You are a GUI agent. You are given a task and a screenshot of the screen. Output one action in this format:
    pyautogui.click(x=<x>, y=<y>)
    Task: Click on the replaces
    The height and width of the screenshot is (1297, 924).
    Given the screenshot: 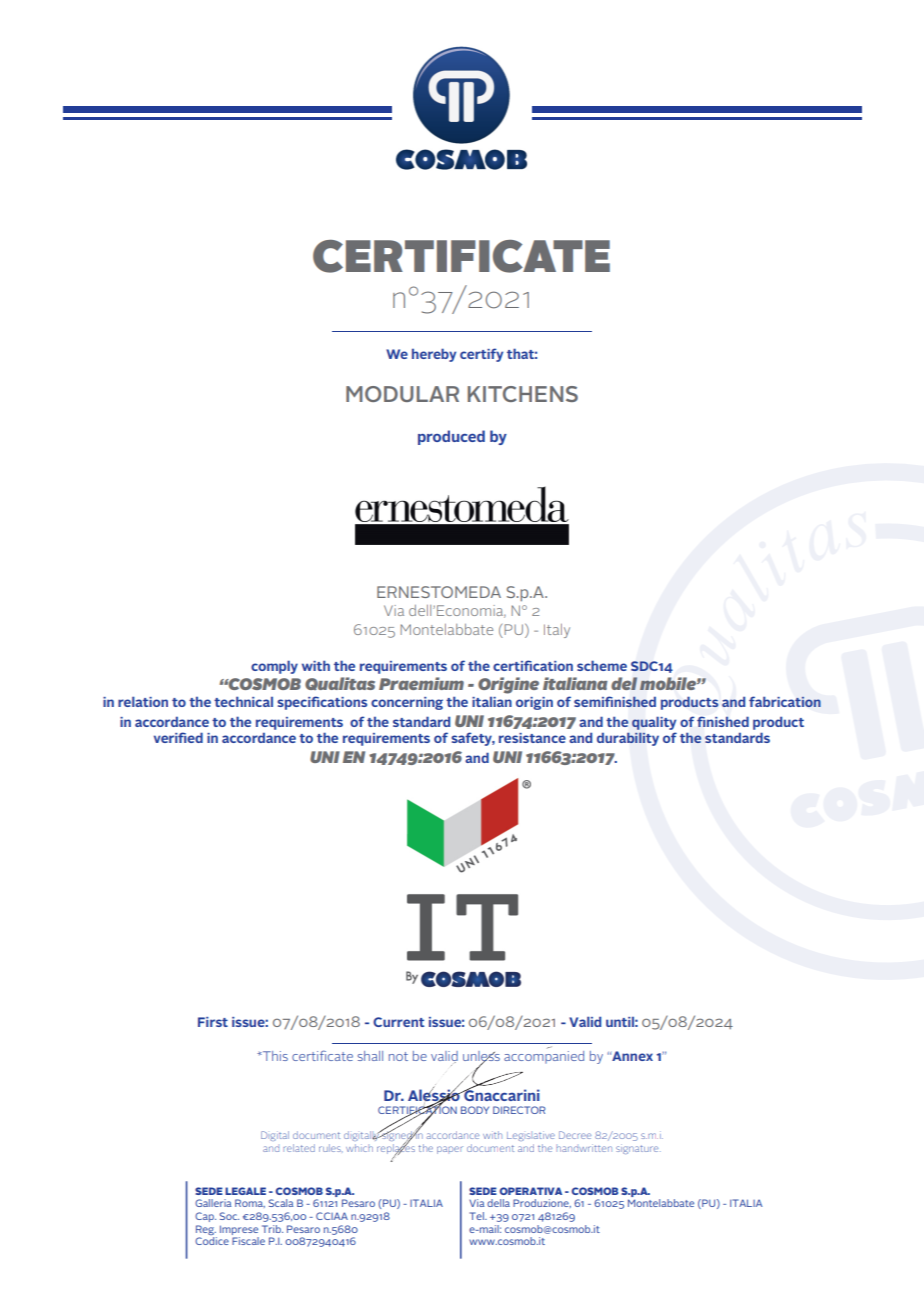 What is the action you would take?
    pyautogui.click(x=396, y=1149)
